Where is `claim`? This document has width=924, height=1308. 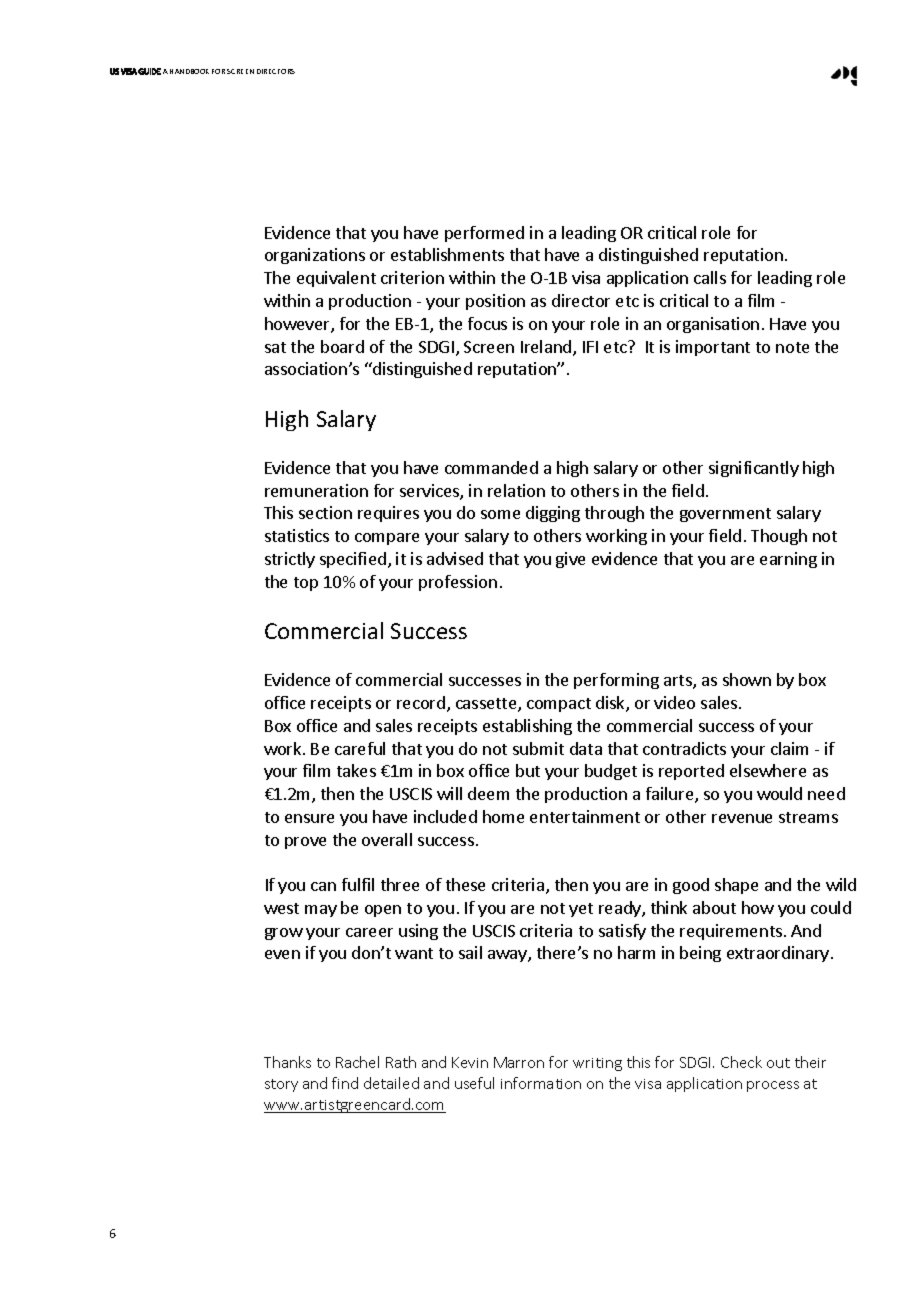 claim is located at coordinates (789, 748).
